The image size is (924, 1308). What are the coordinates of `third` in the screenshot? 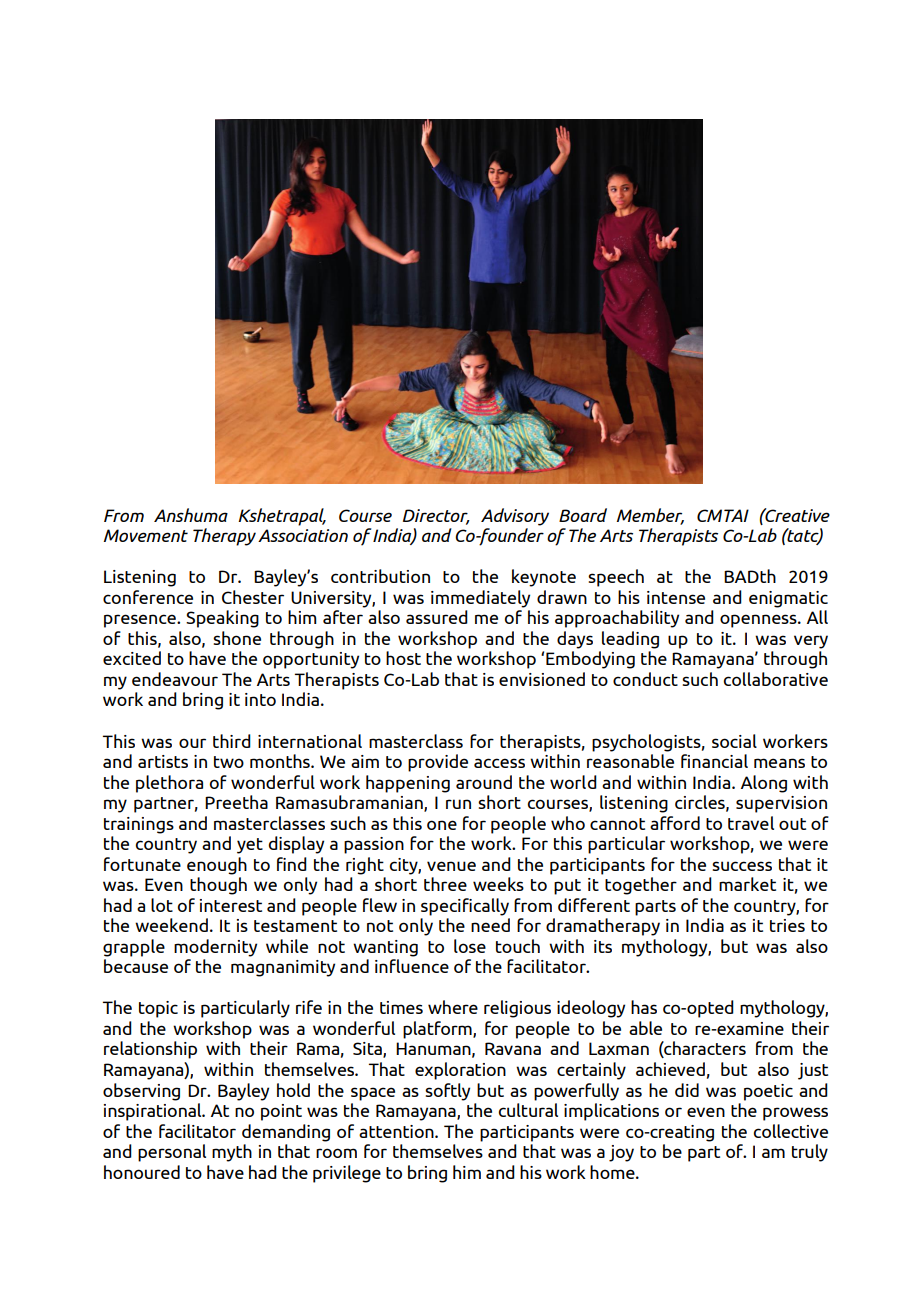 It's located at (232, 741).
